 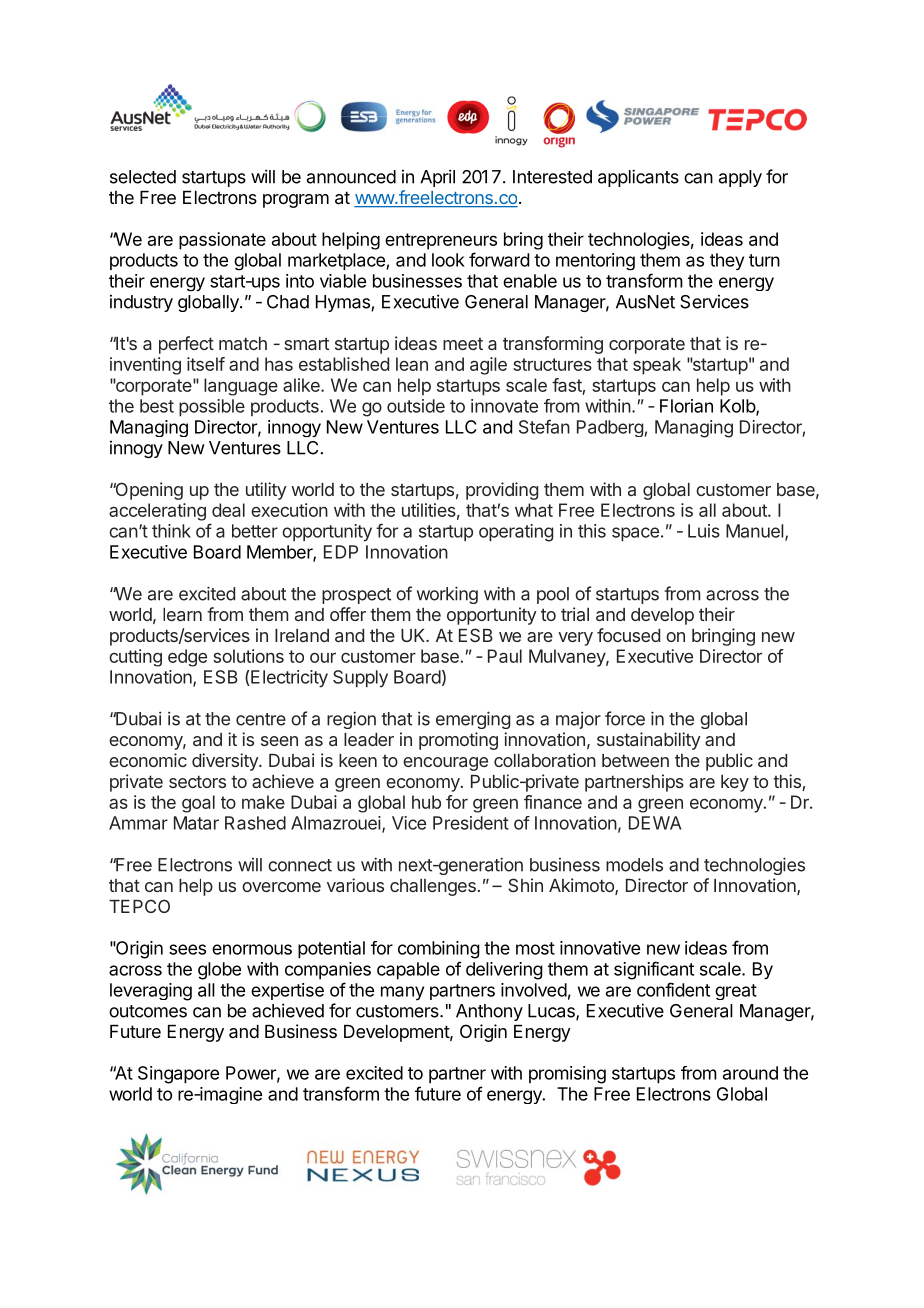 What do you see at coordinates (489, 1012) in the document?
I see `Anthony` at bounding box center [489, 1012].
